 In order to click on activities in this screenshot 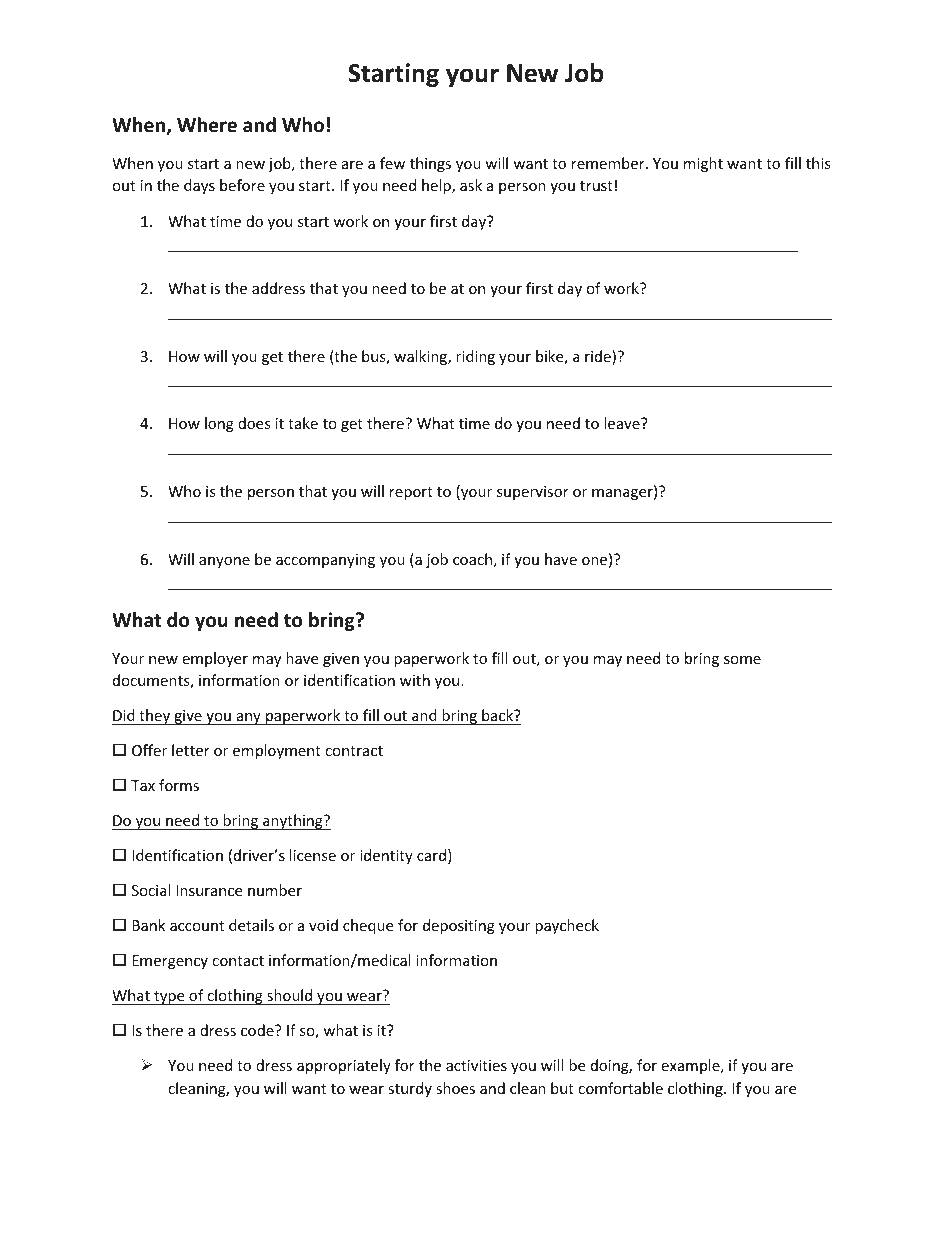, I will do `click(476, 1065)`.
